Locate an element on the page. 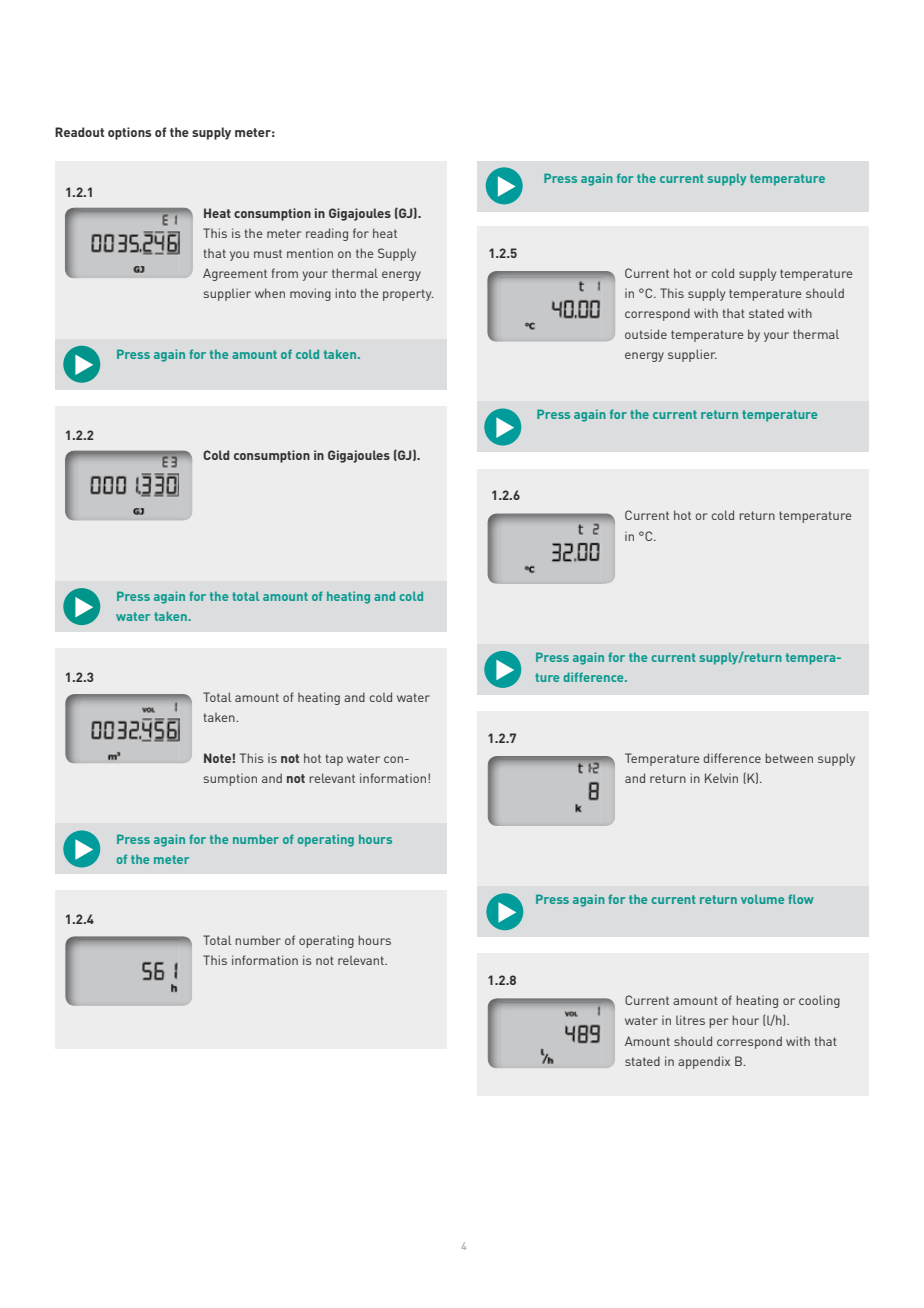 This page has height=1308, width=924. outside is located at coordinates (646, 334).
